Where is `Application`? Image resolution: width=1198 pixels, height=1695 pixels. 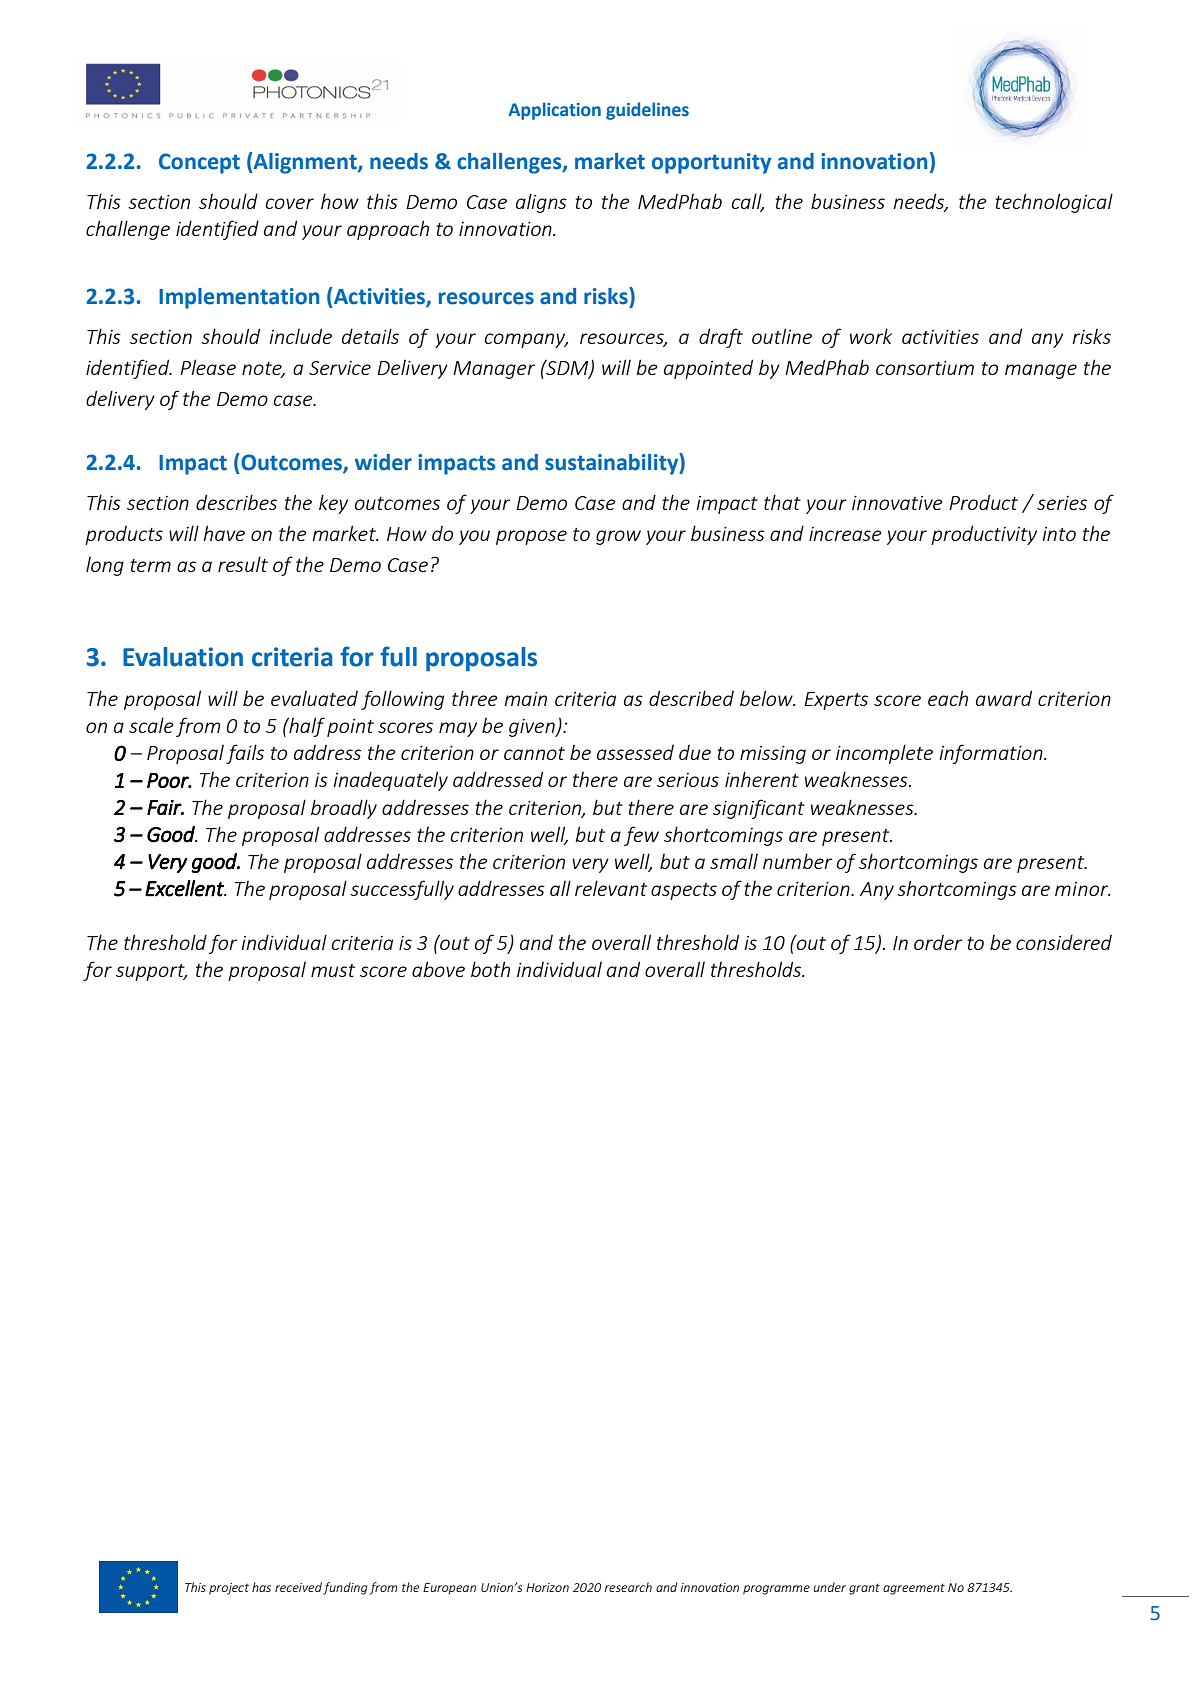 Application is located at coordinates (554, 111).
